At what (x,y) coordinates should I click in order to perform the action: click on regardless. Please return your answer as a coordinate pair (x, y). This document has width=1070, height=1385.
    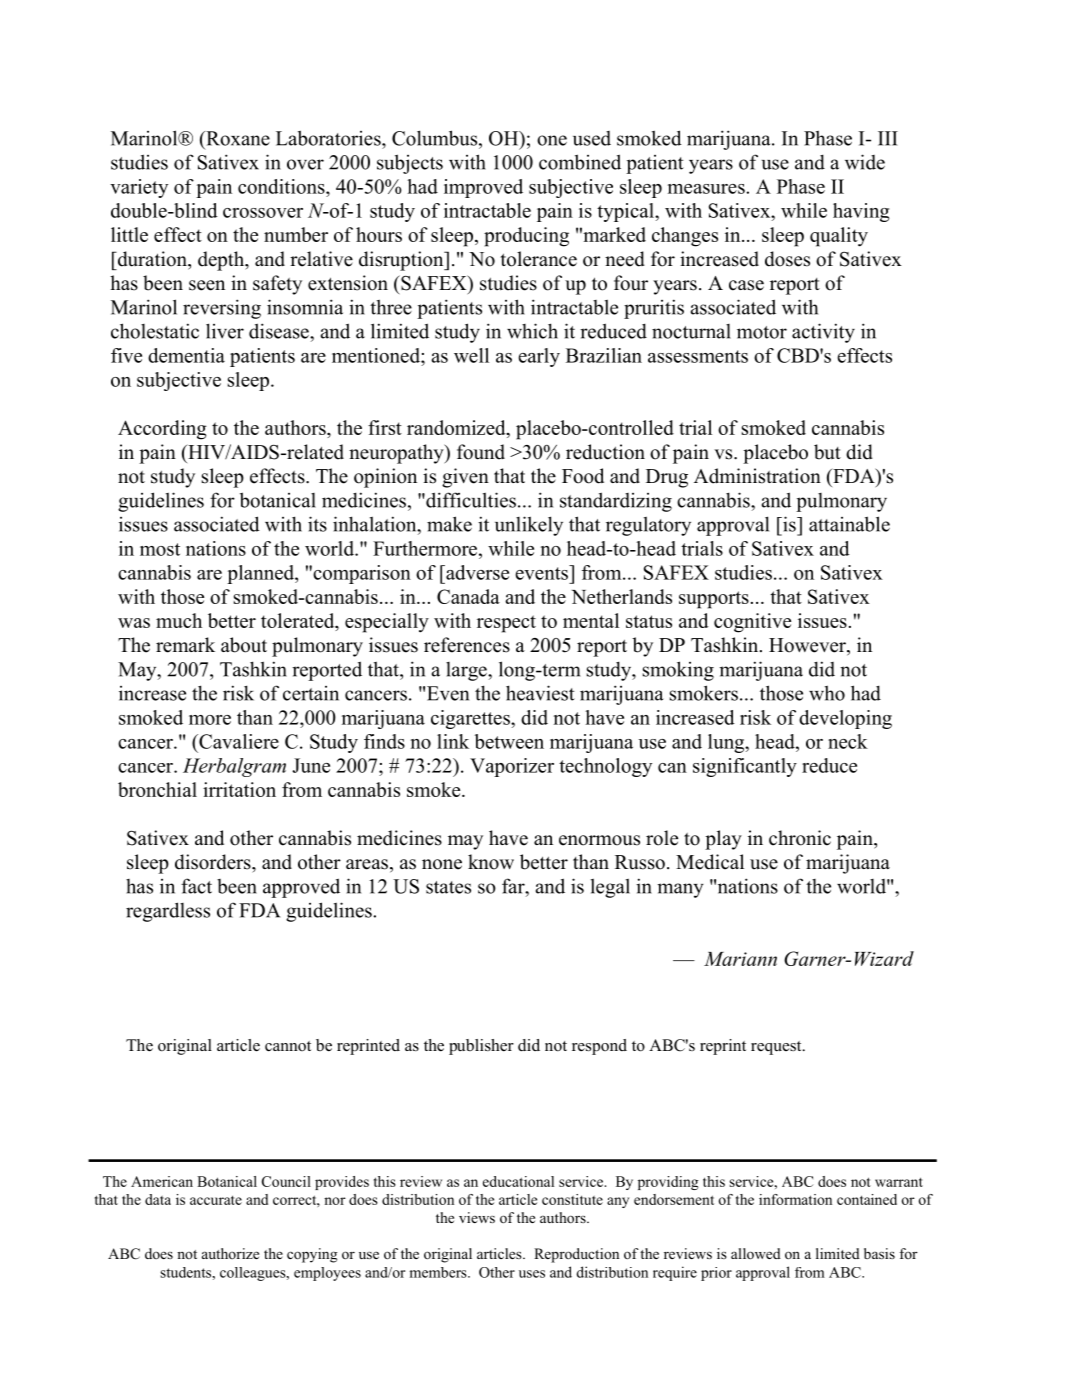
    Looking at the image, I should click on (168, 912).
